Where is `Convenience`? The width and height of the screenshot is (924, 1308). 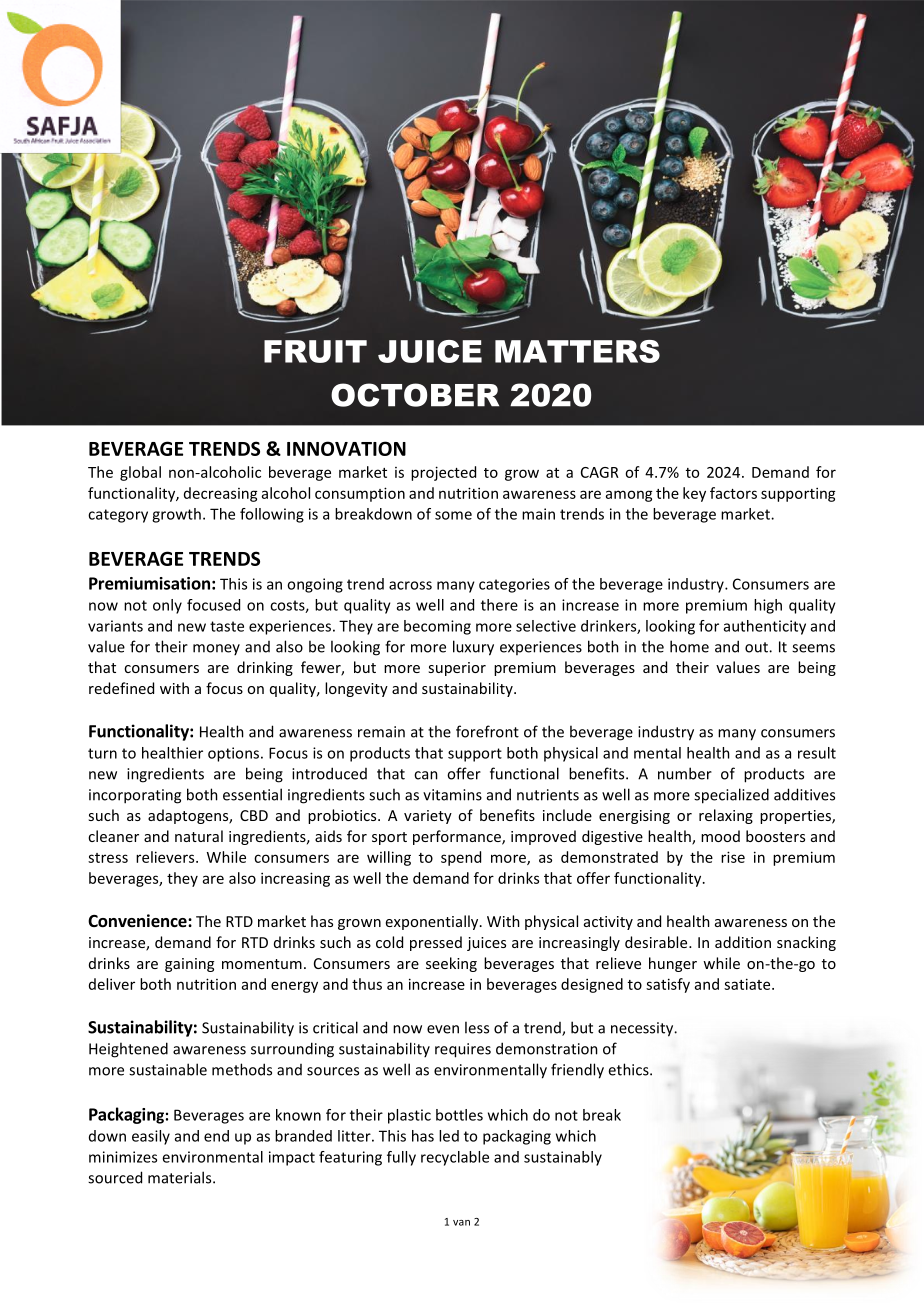
Convenience is located at coordinates (138, 921).
